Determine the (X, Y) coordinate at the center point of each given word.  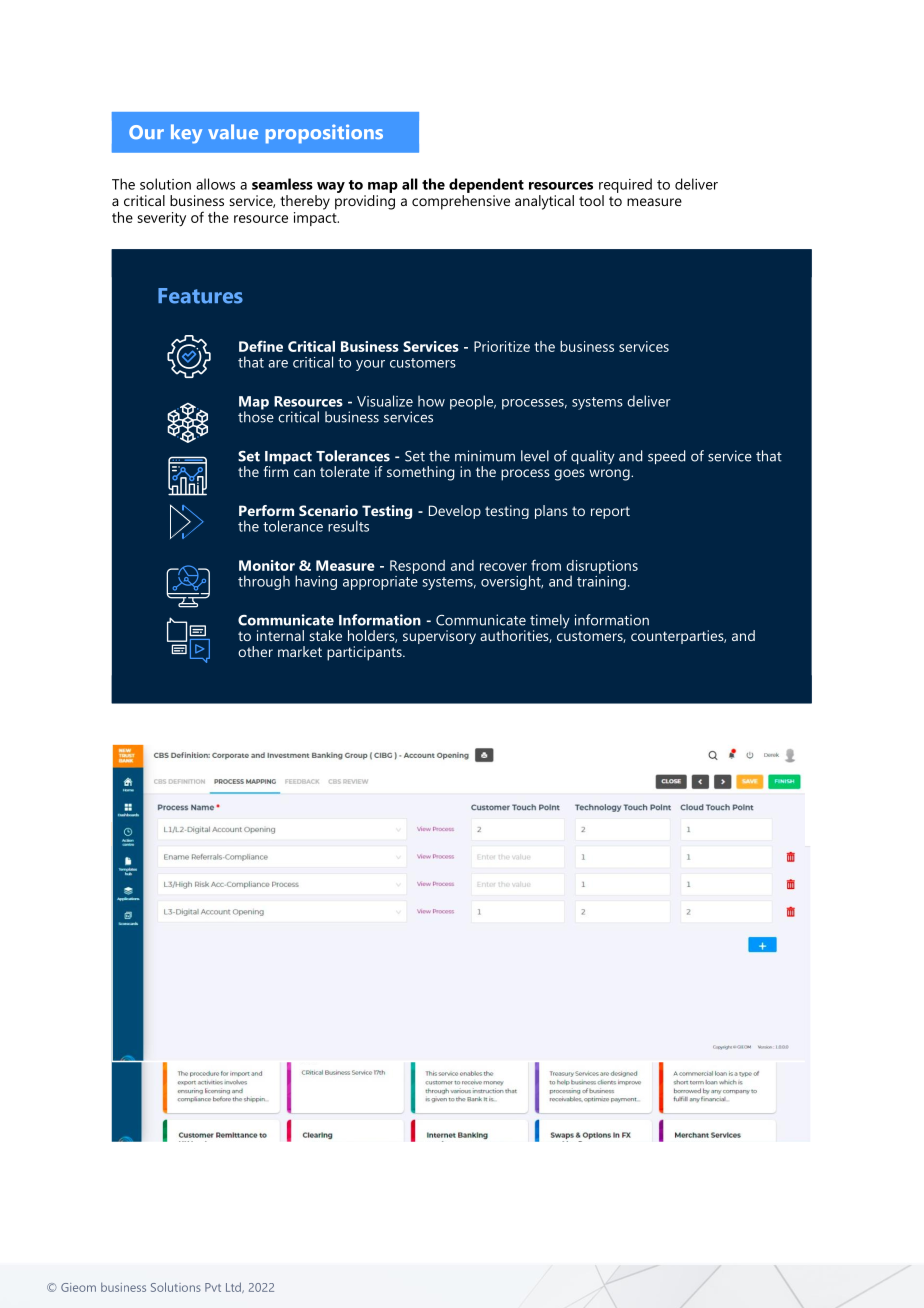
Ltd (234, 1287)
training (601, 581)
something (420, 473)
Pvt (213, 1287)
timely (550, 622)
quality (593, 457)
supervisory (439, 637)
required (625, 185)
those (256, 416)
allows (215, 184)
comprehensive (461, 202)
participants (365, 653)
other (255, 651)
